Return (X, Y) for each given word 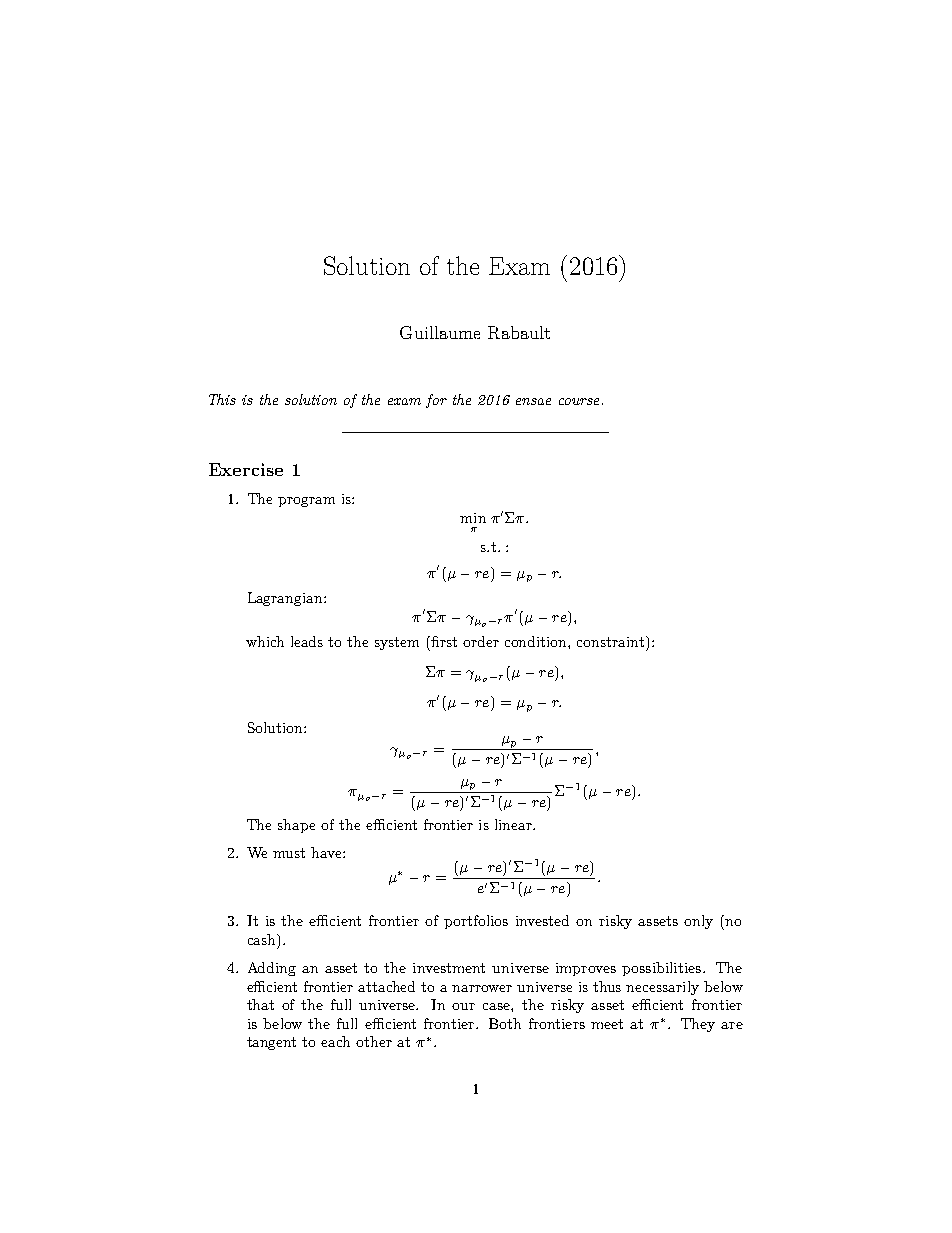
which (265, 641)
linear (514, 824)
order (481, 641)
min (473, 518)
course (579, 401)
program (306, 502)
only (698, 922)
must (289, 853)
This (222, 399)
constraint (610, 642)
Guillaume (440, 332)
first (444, 641)
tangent (271, 1043)
